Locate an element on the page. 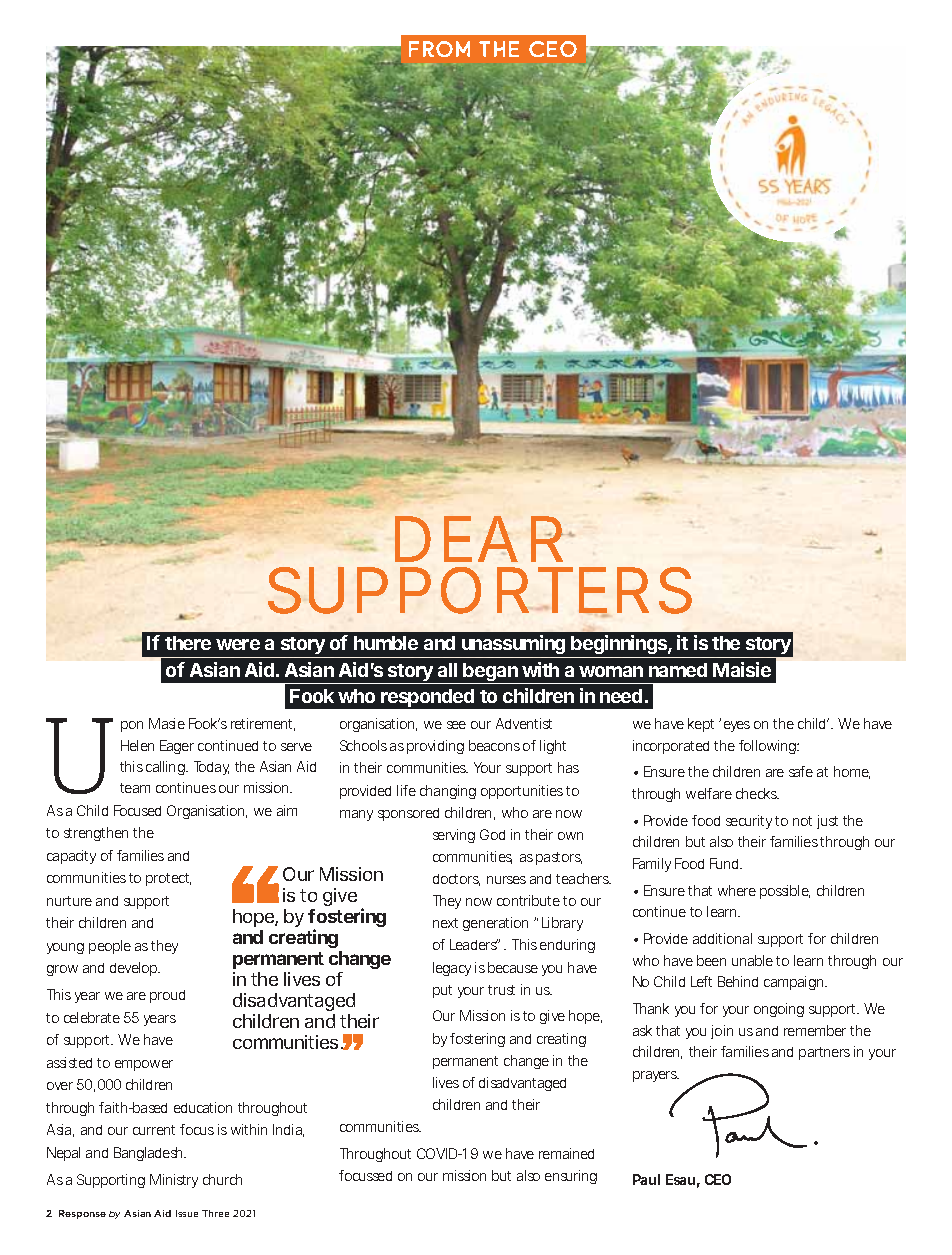 This page has height=1255, width=952. Maisie is located at coordinates (742, 669).
